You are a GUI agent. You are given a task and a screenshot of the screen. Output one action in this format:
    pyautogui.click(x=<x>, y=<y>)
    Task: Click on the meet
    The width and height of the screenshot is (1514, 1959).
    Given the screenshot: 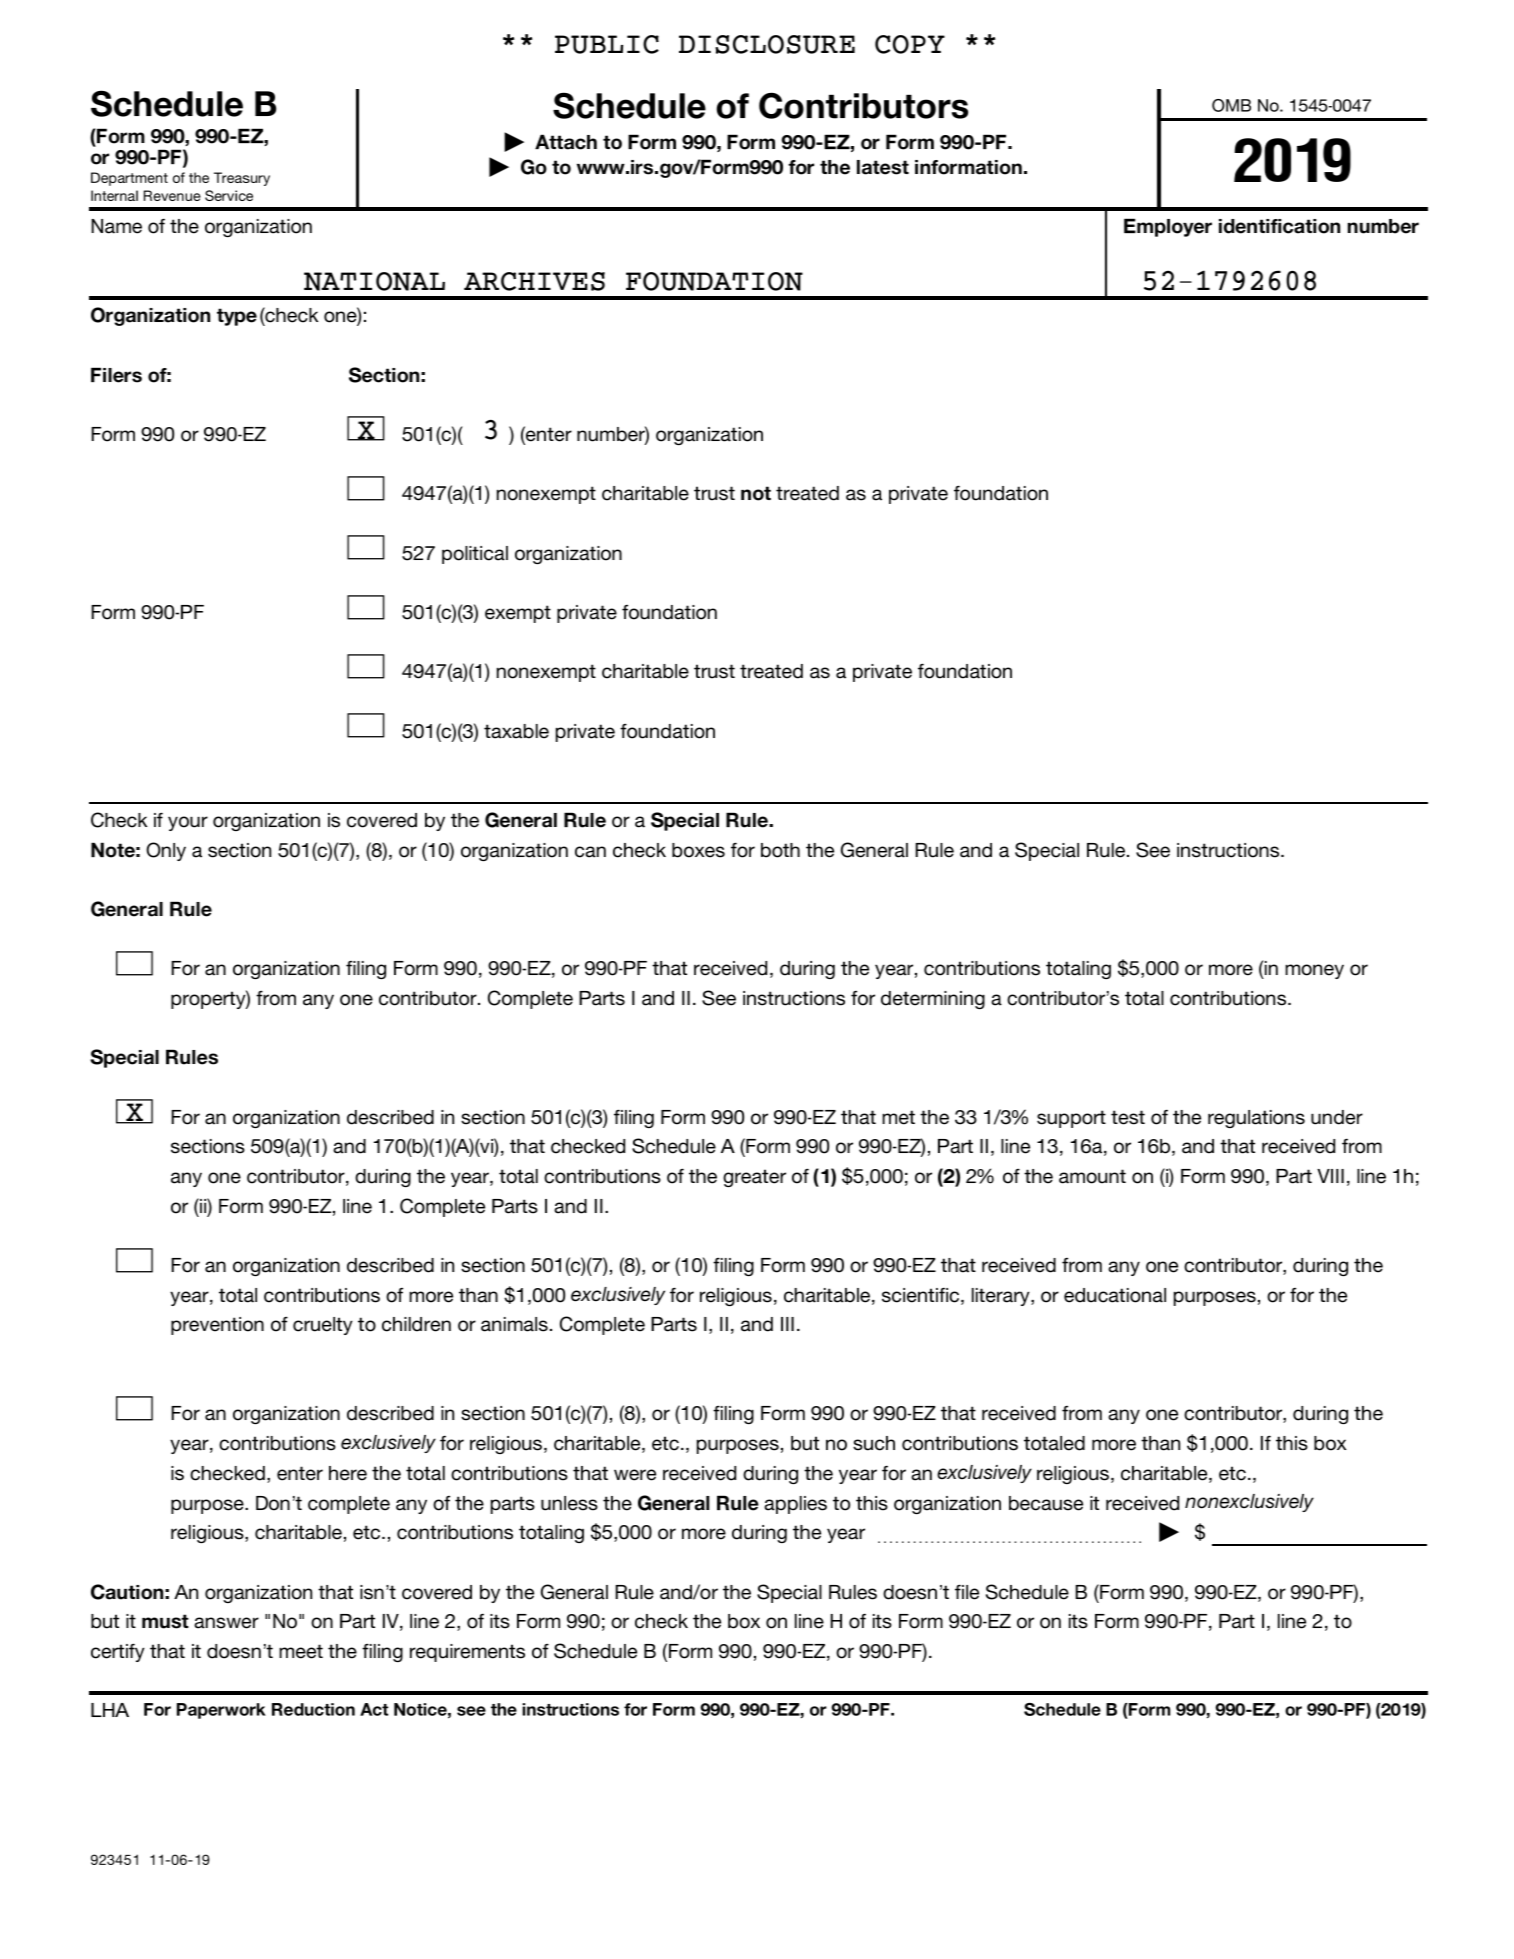 What is the action you would take?
    pyautogui.click(x=301, y=1651)
